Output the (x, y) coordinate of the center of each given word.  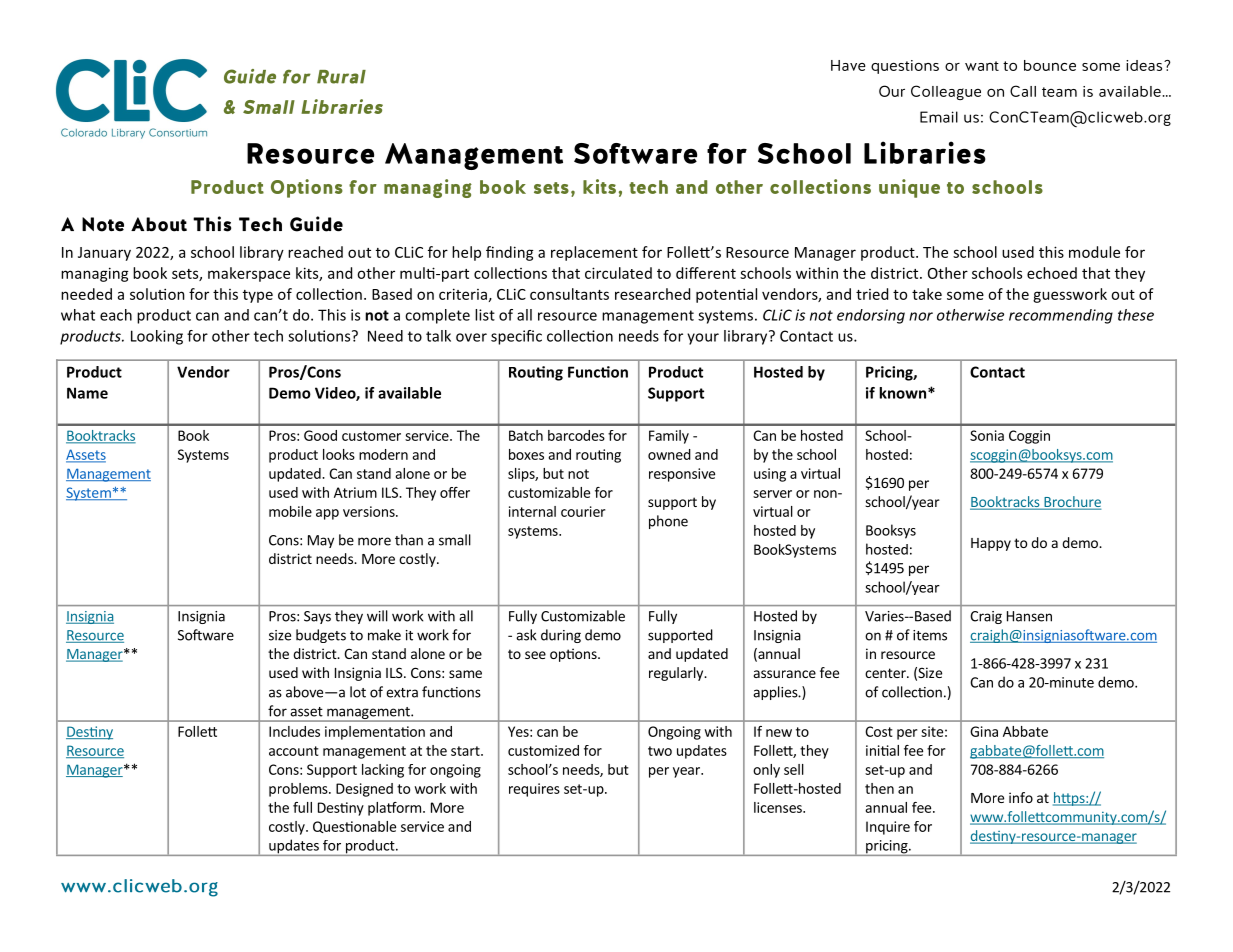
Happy (991, 544)
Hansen (1029, 616)
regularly (677, 674)
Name (87, 393)
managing (95, 274)
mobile (290, 511)
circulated (618, 273)
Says (317, 617)
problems (299, 790)
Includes (294, 731)
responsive (682, 475)
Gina (984, 731)
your (703, 339)
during (561, 636)
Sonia (987, 435)
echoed (1052, 273)
